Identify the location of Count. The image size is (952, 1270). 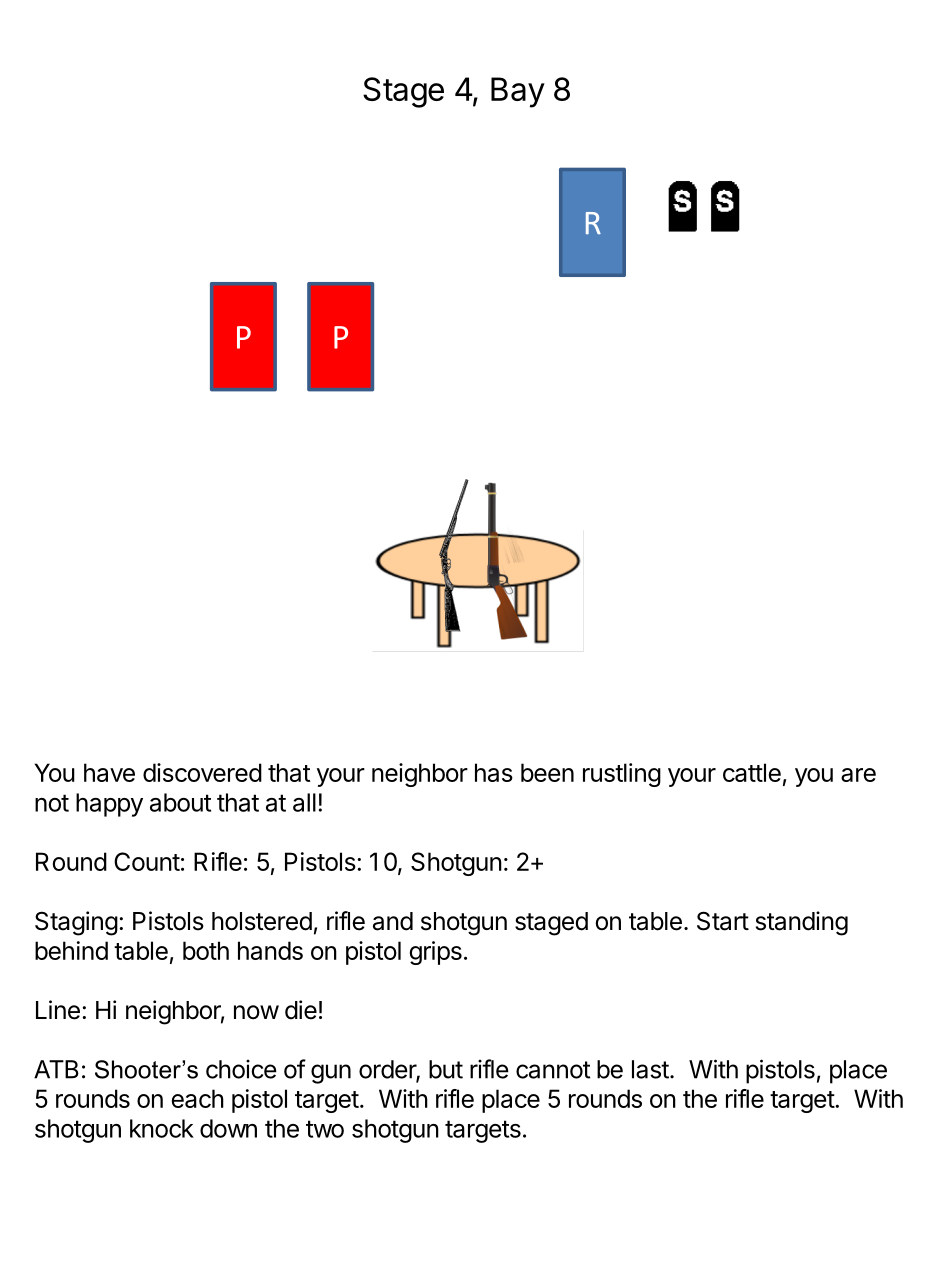
(147, 861).
